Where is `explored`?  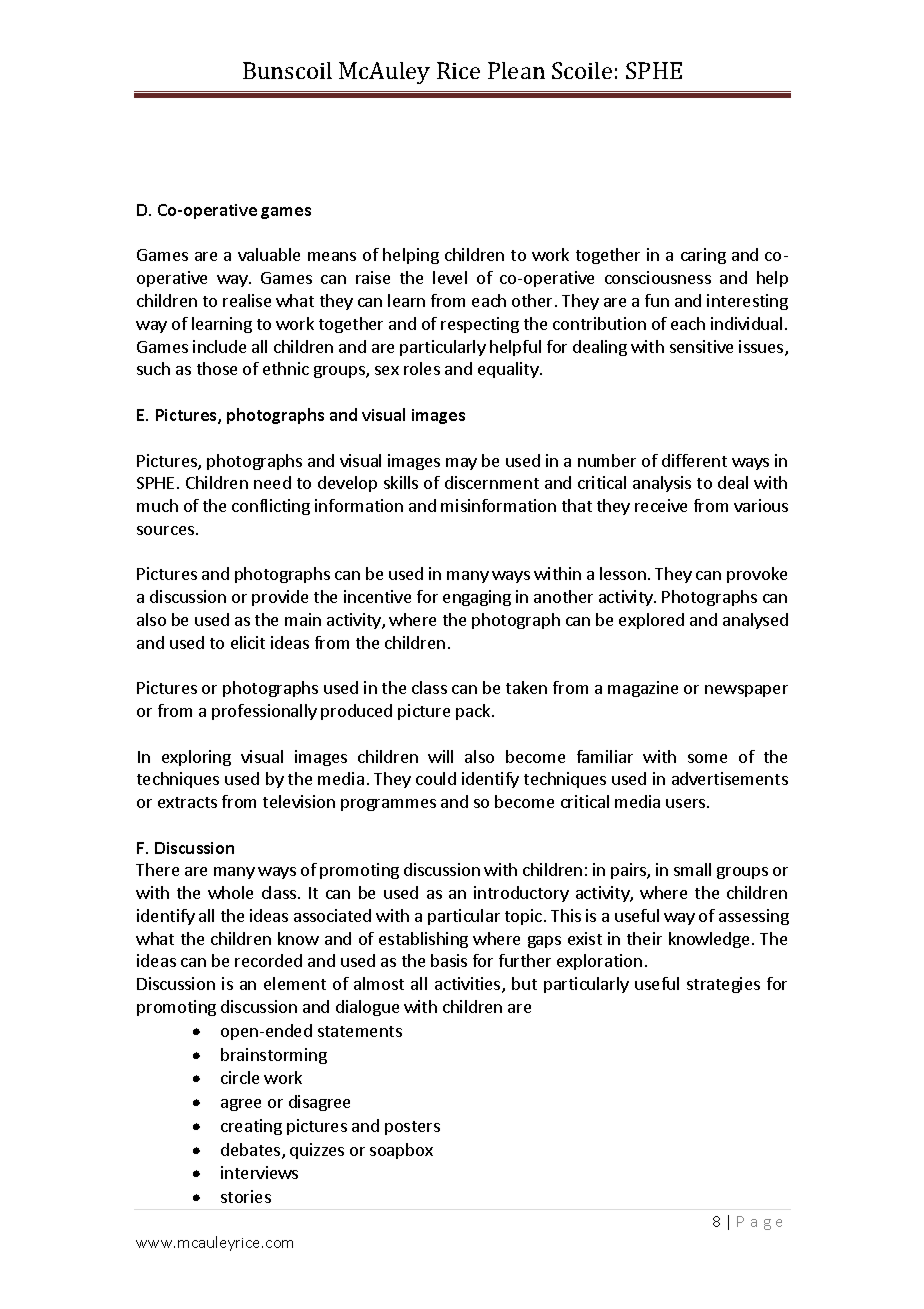
explored is located at coordinates (651, 621).
